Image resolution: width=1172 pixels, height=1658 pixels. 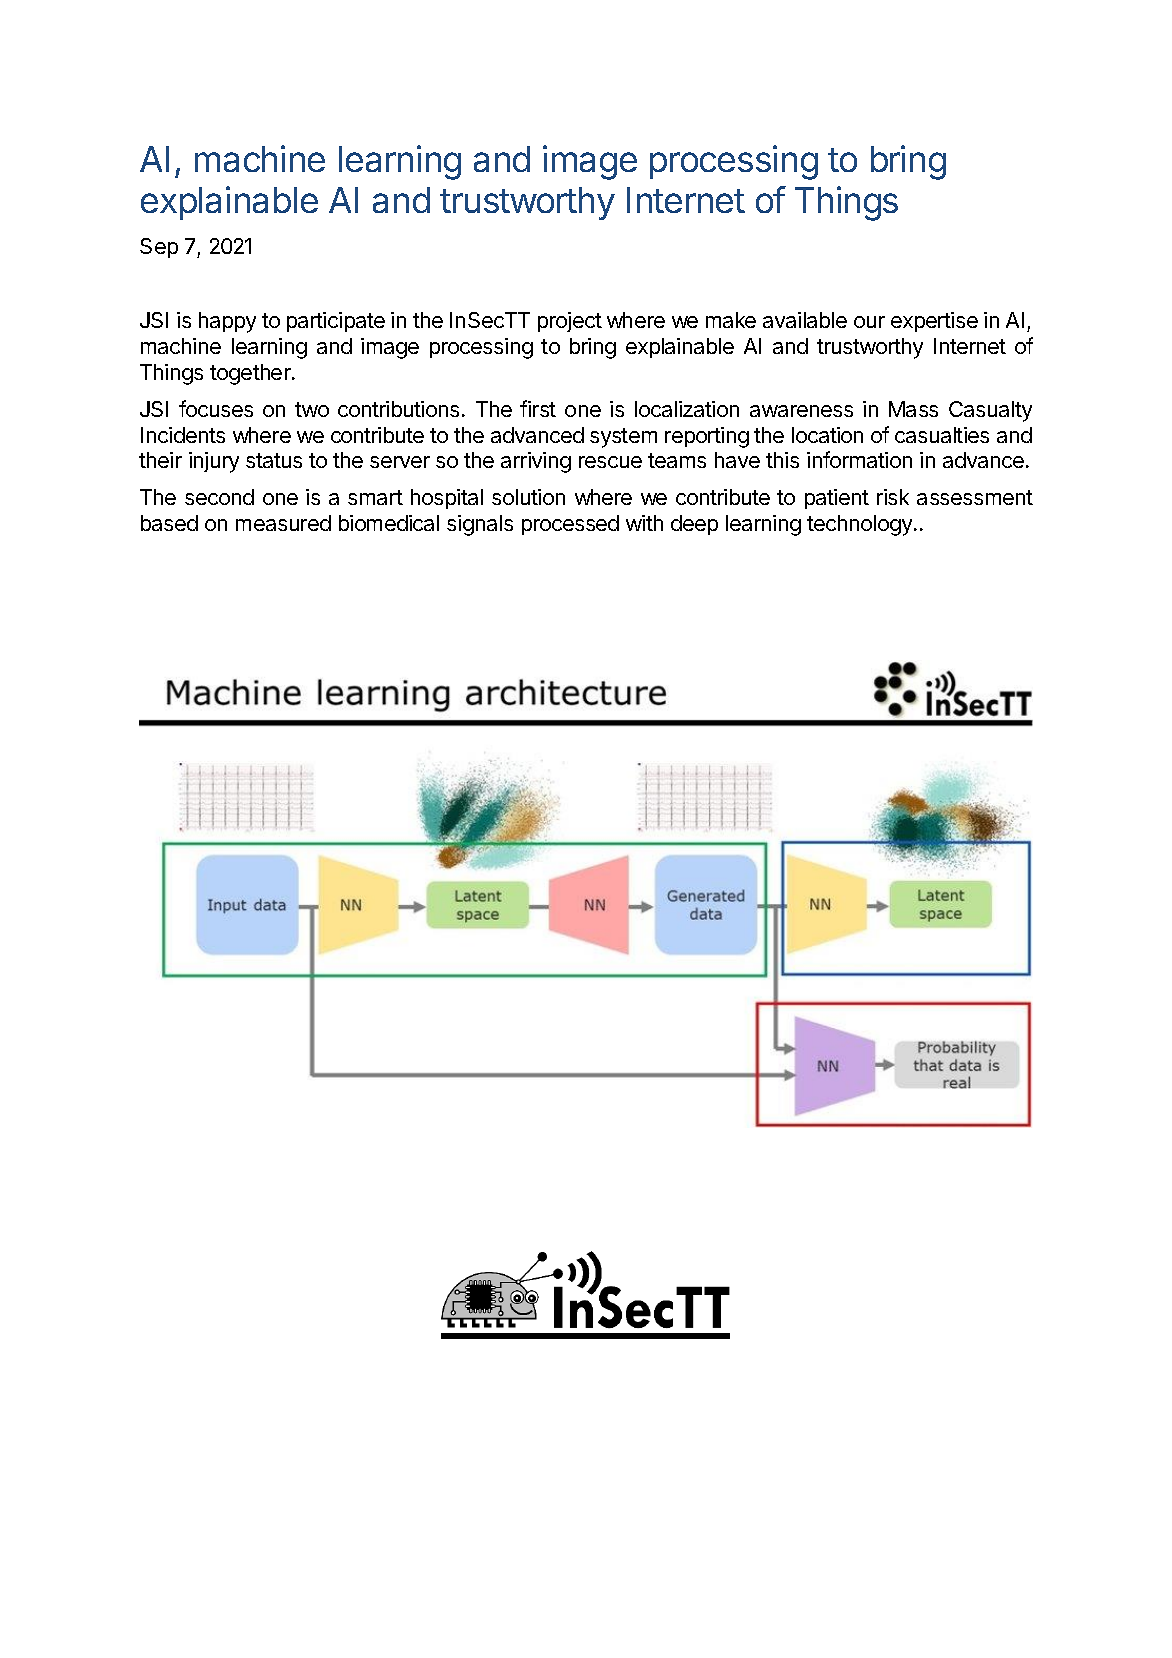 I want to click on first, so click(x=538, y=408).
